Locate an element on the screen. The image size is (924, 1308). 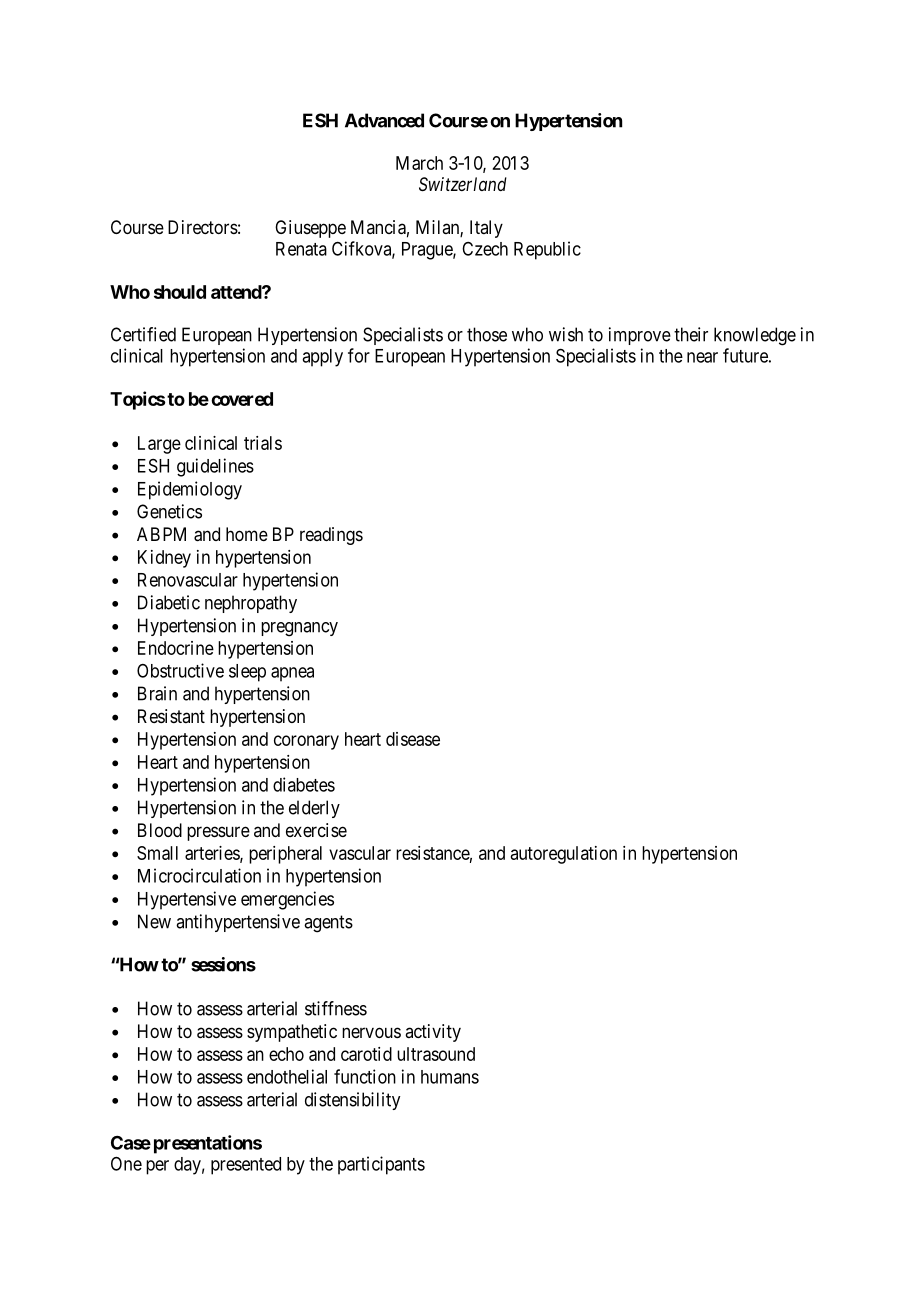
Republic is located at coordinates (547, 250).
